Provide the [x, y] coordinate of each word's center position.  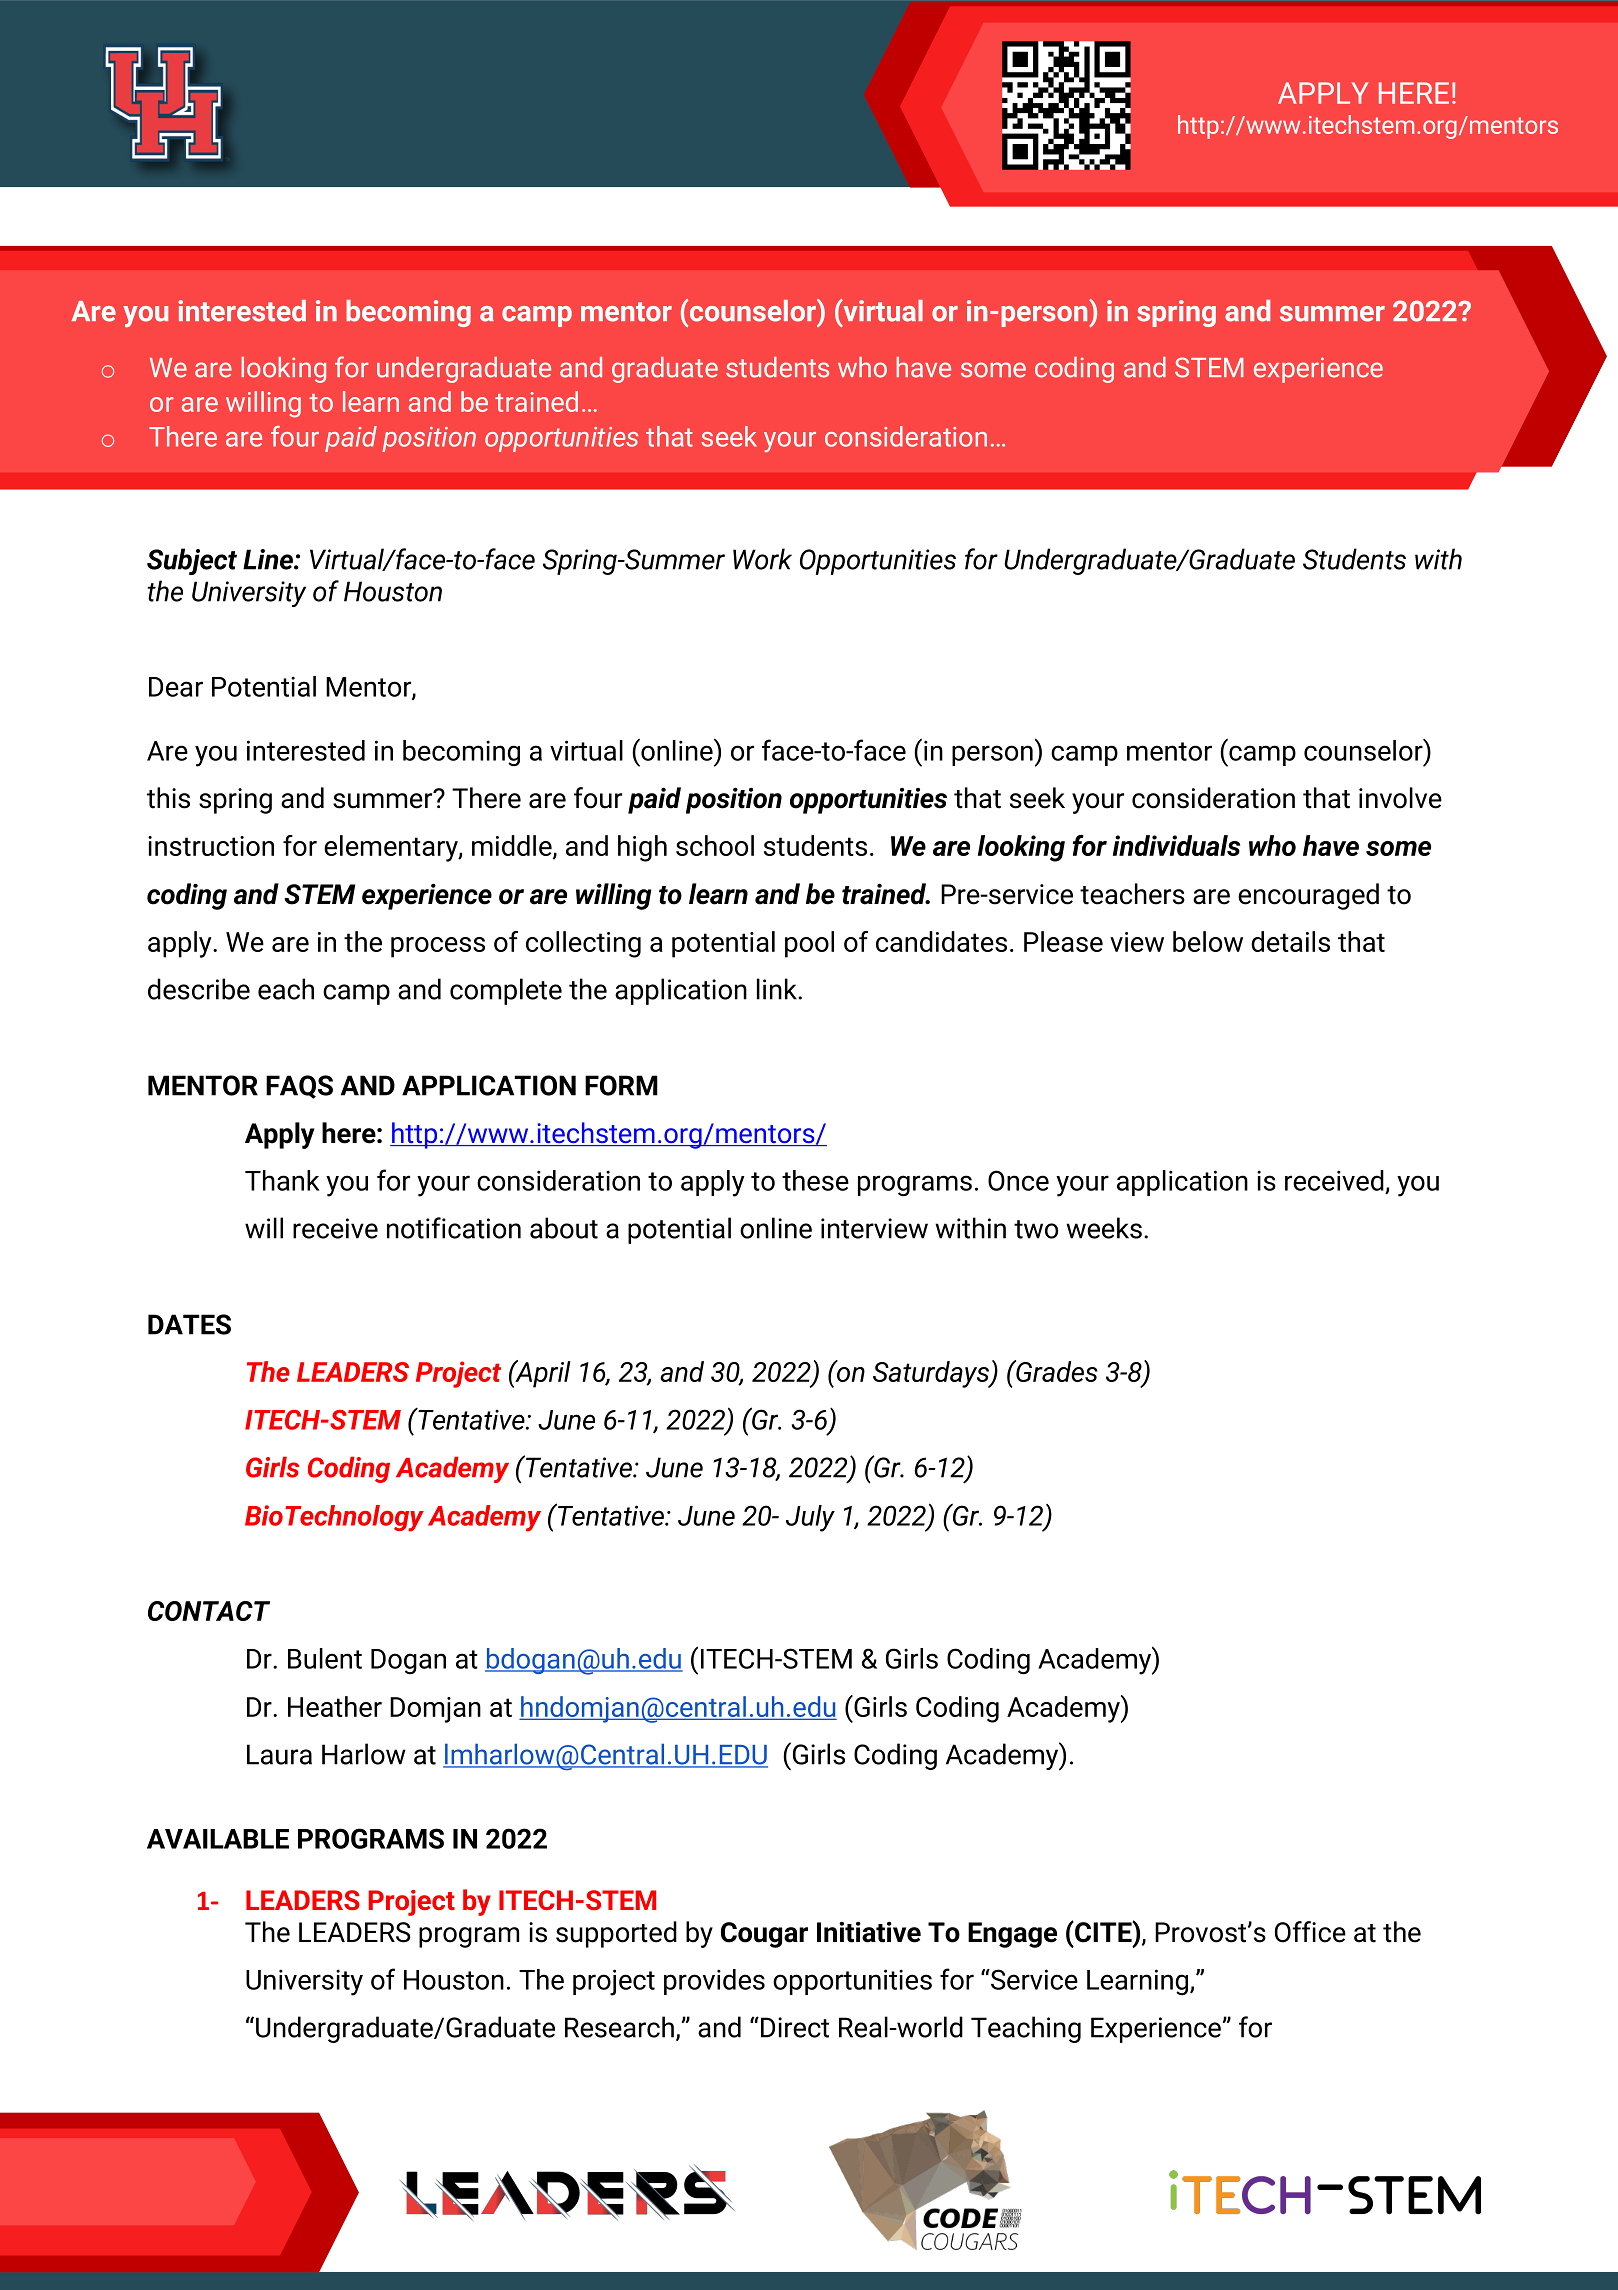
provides [714, 1982]
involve [1400, 798]
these [815, 1180]
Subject [192, 561]
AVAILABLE [218, 1839]
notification [454, 1228]
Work [762, 559]
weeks [1104, 1228]
